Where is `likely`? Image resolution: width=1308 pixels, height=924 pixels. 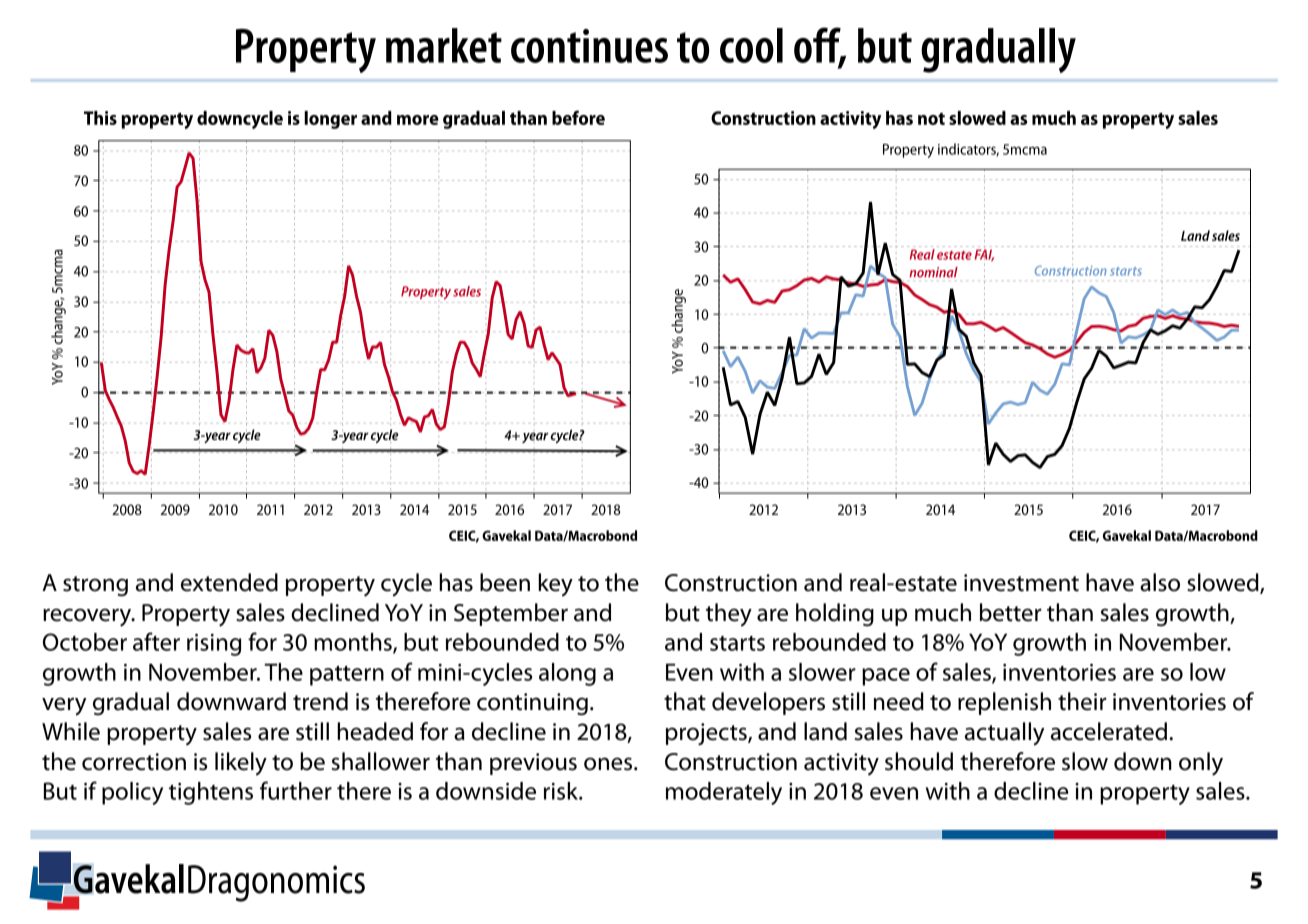 likely is located at coordinates (241, 764).
